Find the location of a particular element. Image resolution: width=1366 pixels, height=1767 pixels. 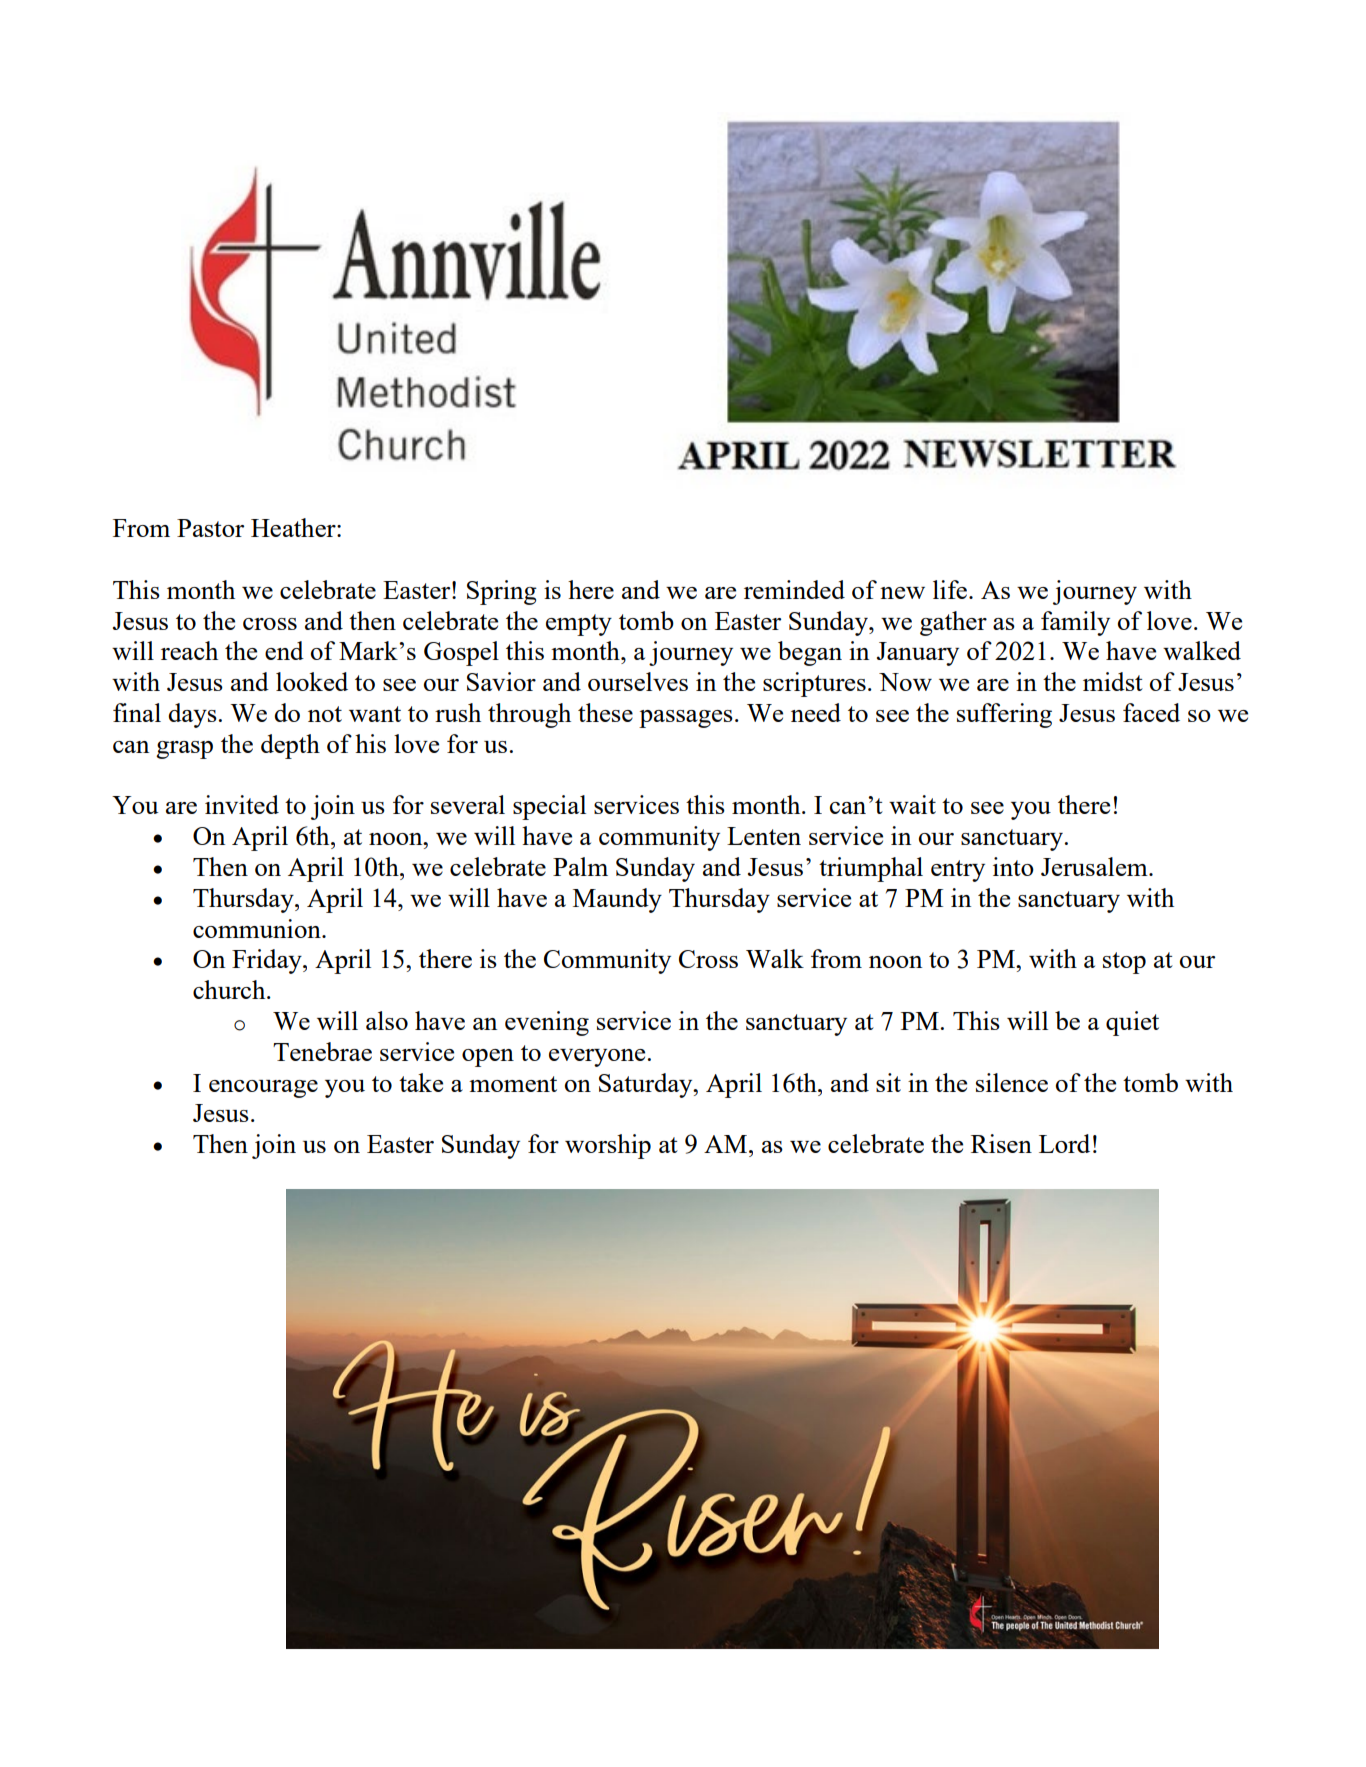

reminded is located at coordinates (794, 589).
